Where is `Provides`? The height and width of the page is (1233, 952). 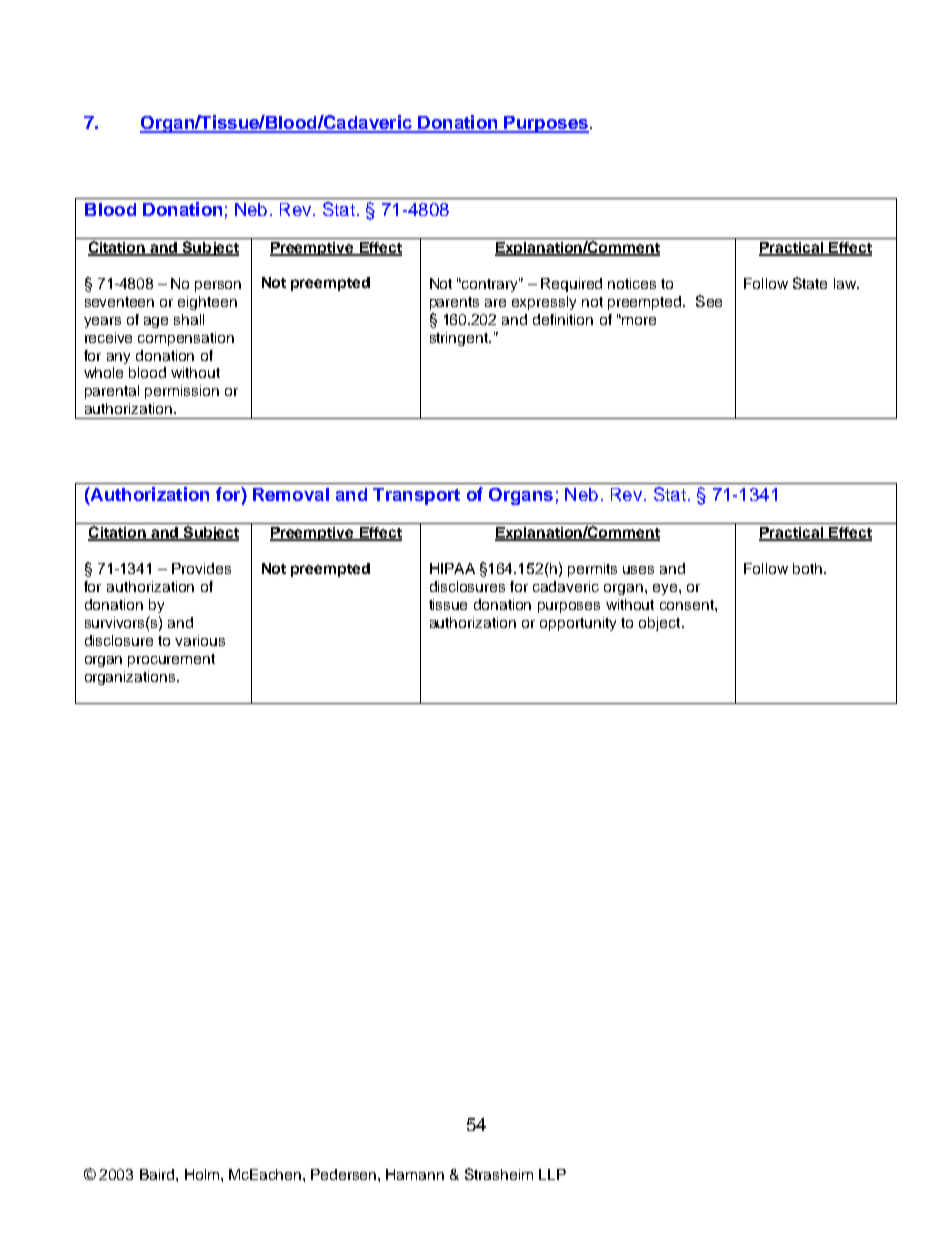
Provides is located at coordinates (201, 568).
